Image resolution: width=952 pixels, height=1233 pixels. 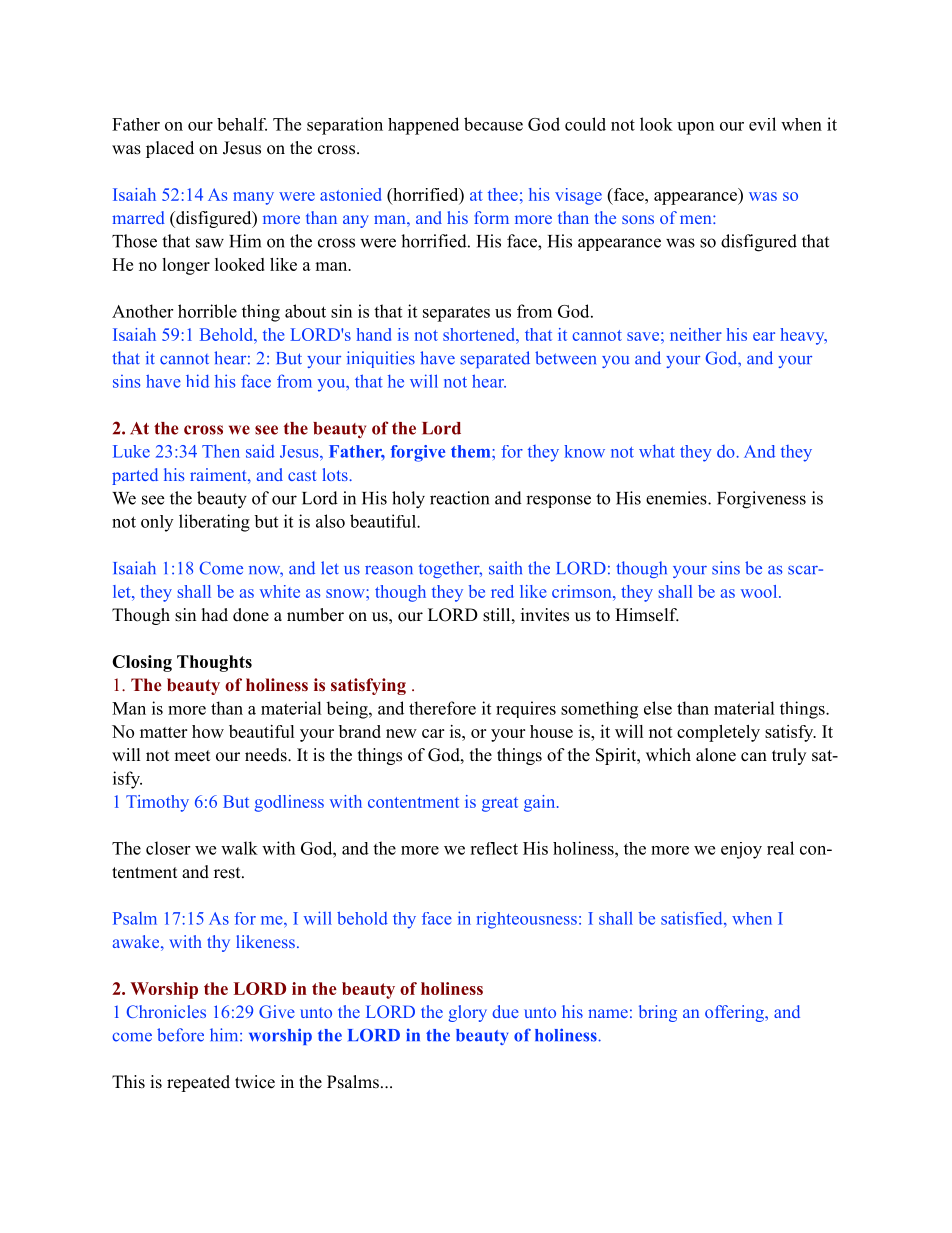 I want to click on offering, so click(x=735, y=1013).
